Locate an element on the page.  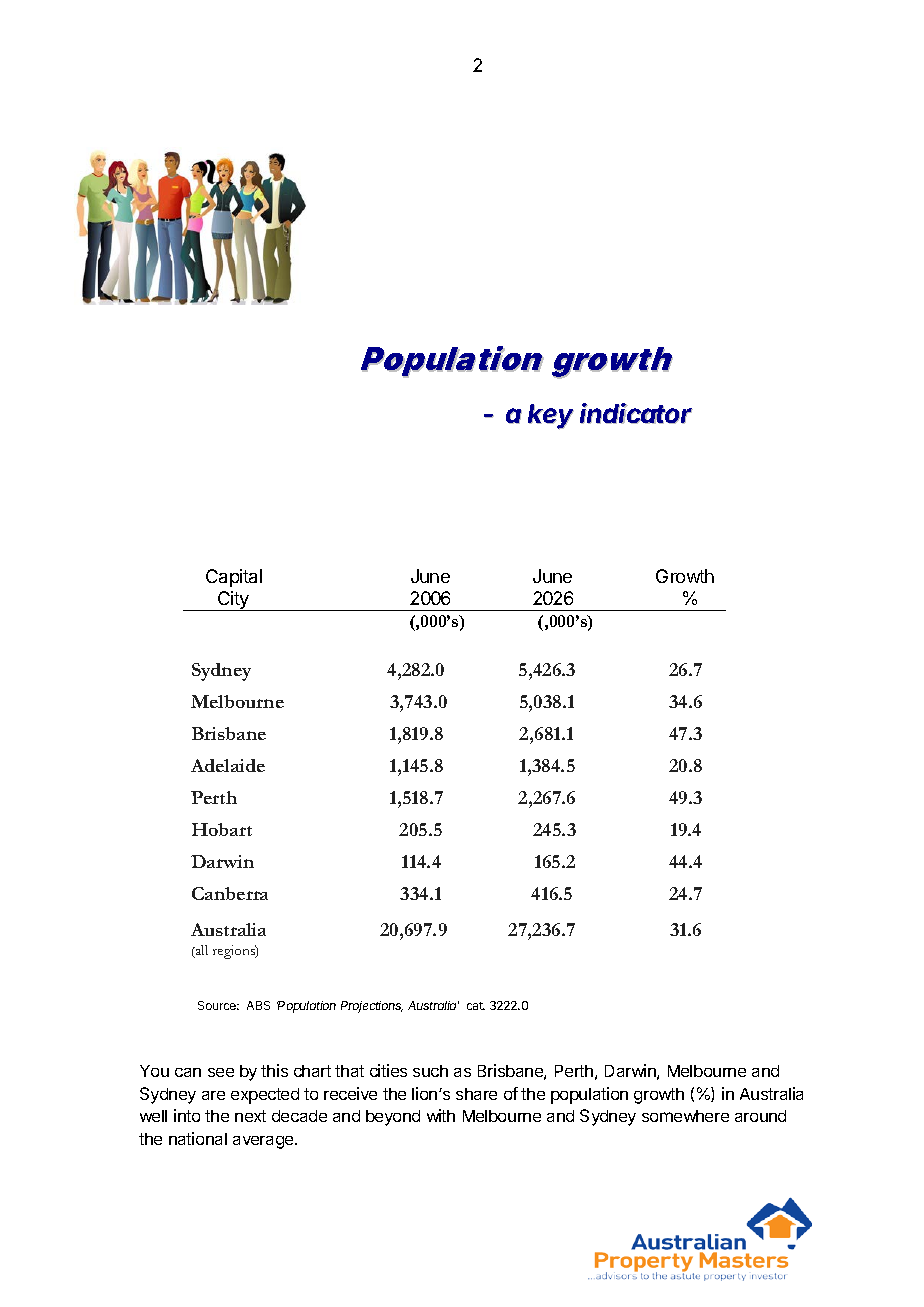
ABS is located at coordinates (258, 1005).
